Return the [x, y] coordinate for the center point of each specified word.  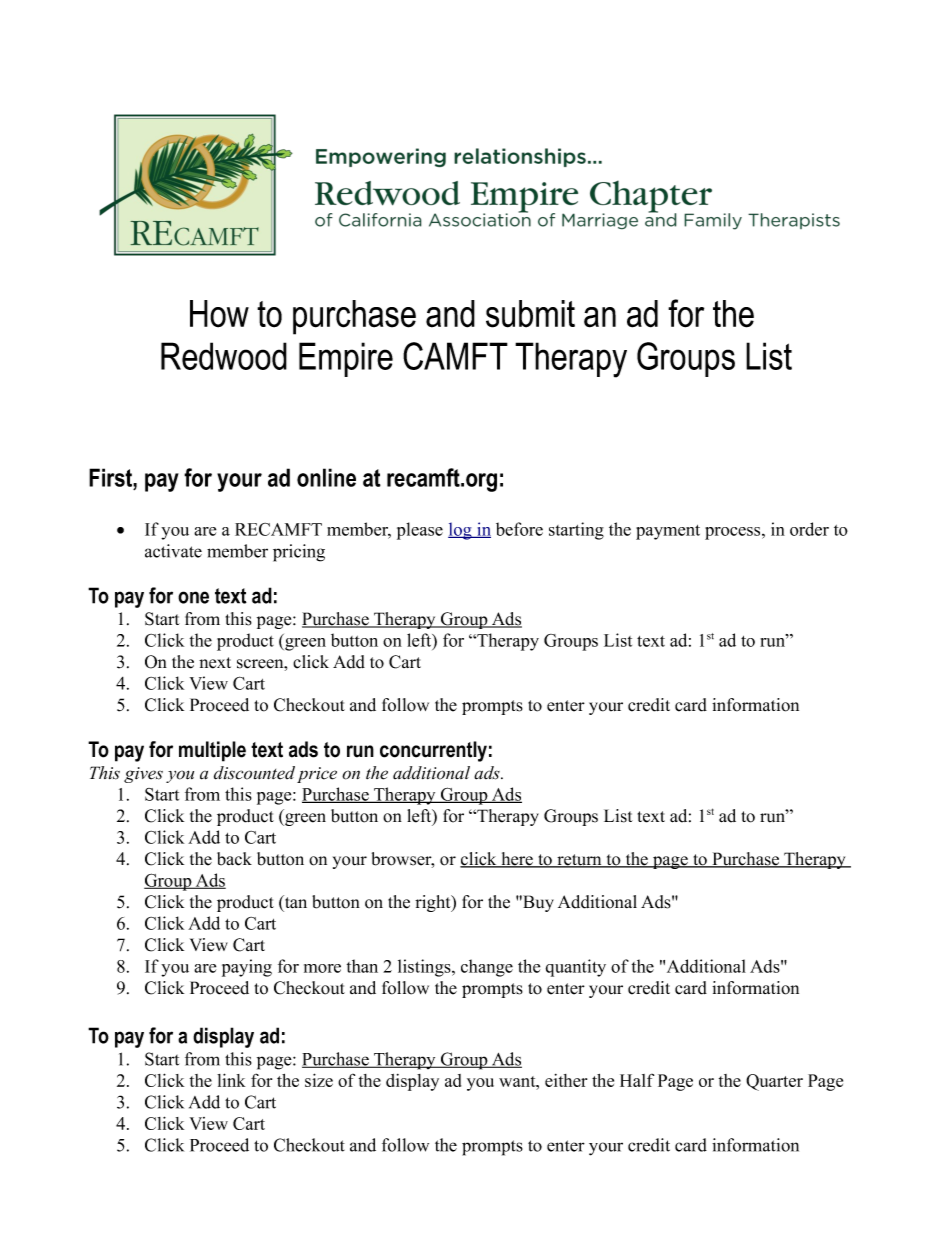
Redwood [224, 356]
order [809, 529]
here [517, 860]
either [566, 1080]
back [234, 859]
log [461, 531]
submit [530, 314]
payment [668, 532]
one [193, 597]
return [579, 861]
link [231, 1080]
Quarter [774, 1082]
